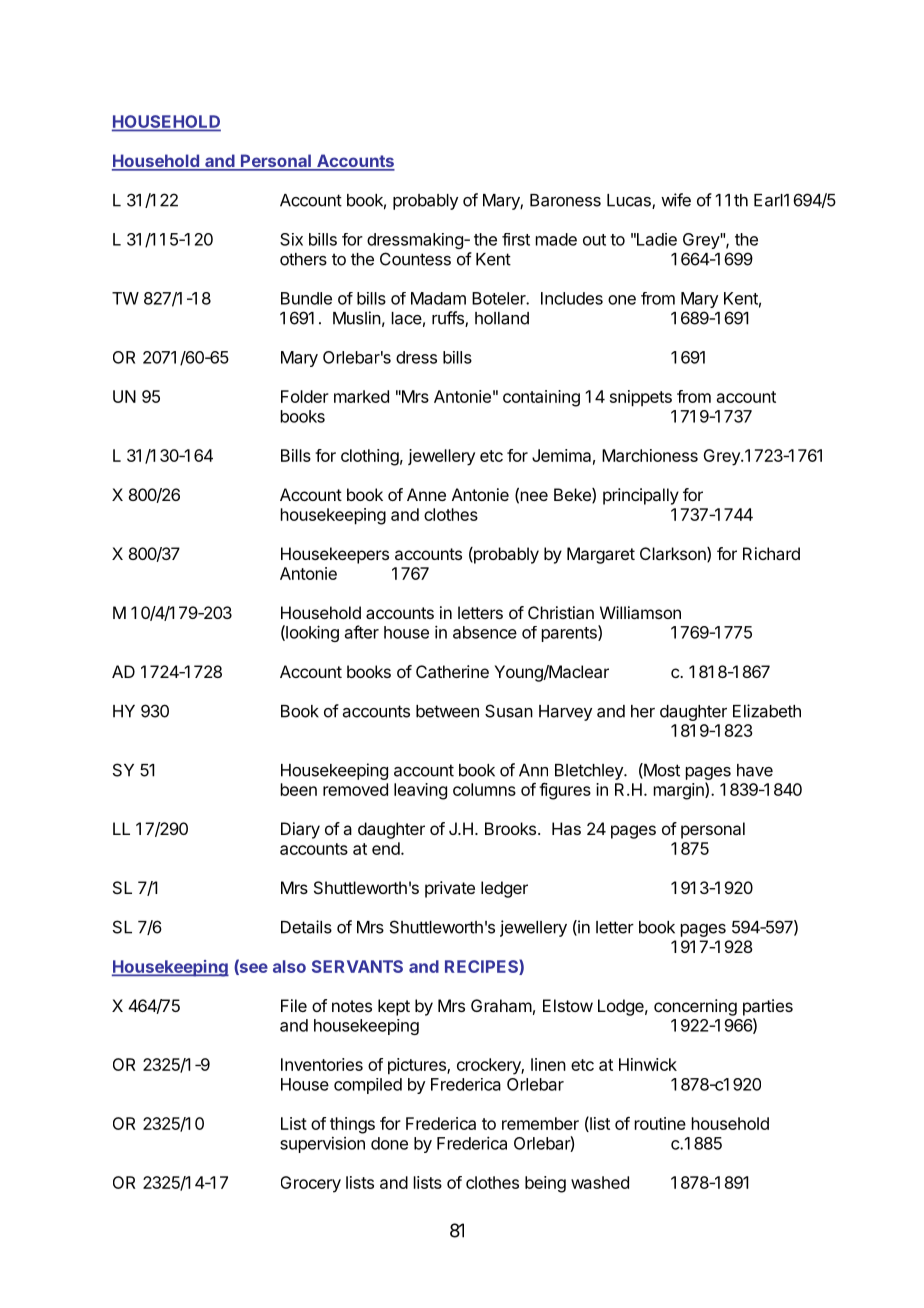  Describe the element at coordinates (306, 927) in the page. I see `Details` at that location.
